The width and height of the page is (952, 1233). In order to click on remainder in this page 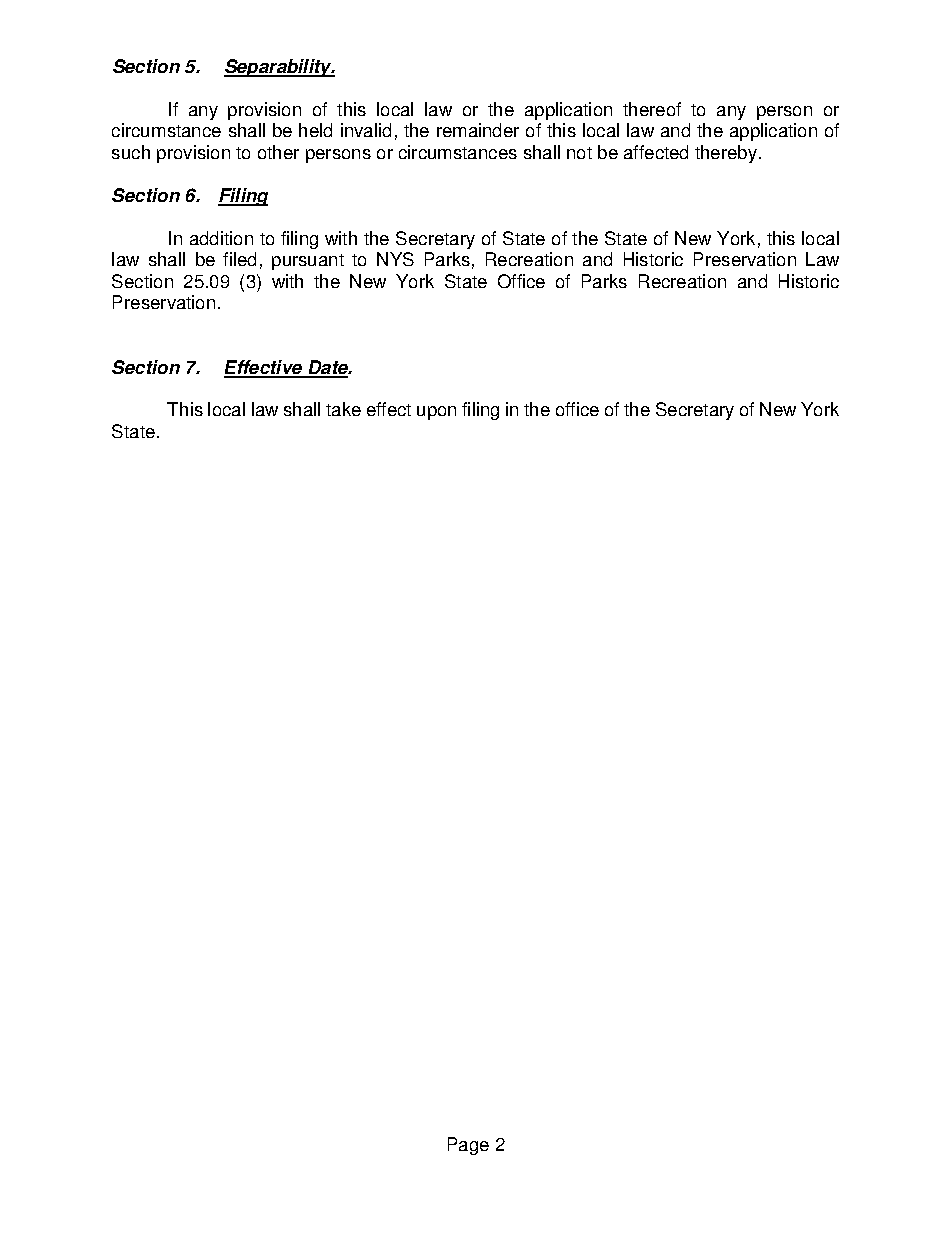, I will do `click(478, 130)`.
